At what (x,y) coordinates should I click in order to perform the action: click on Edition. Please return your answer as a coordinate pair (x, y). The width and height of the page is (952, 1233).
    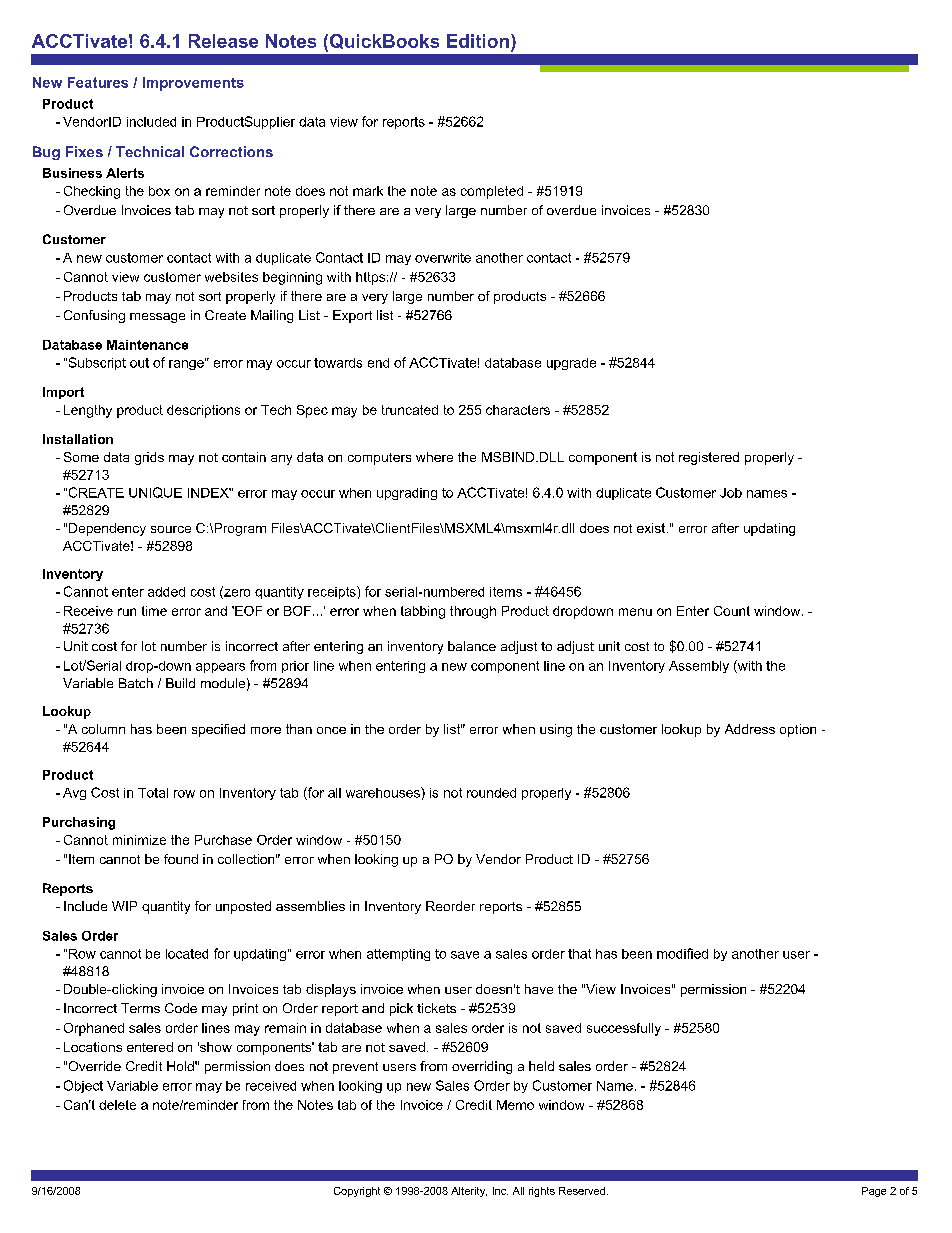
    Looking at the image, I should click on (478, 41).
